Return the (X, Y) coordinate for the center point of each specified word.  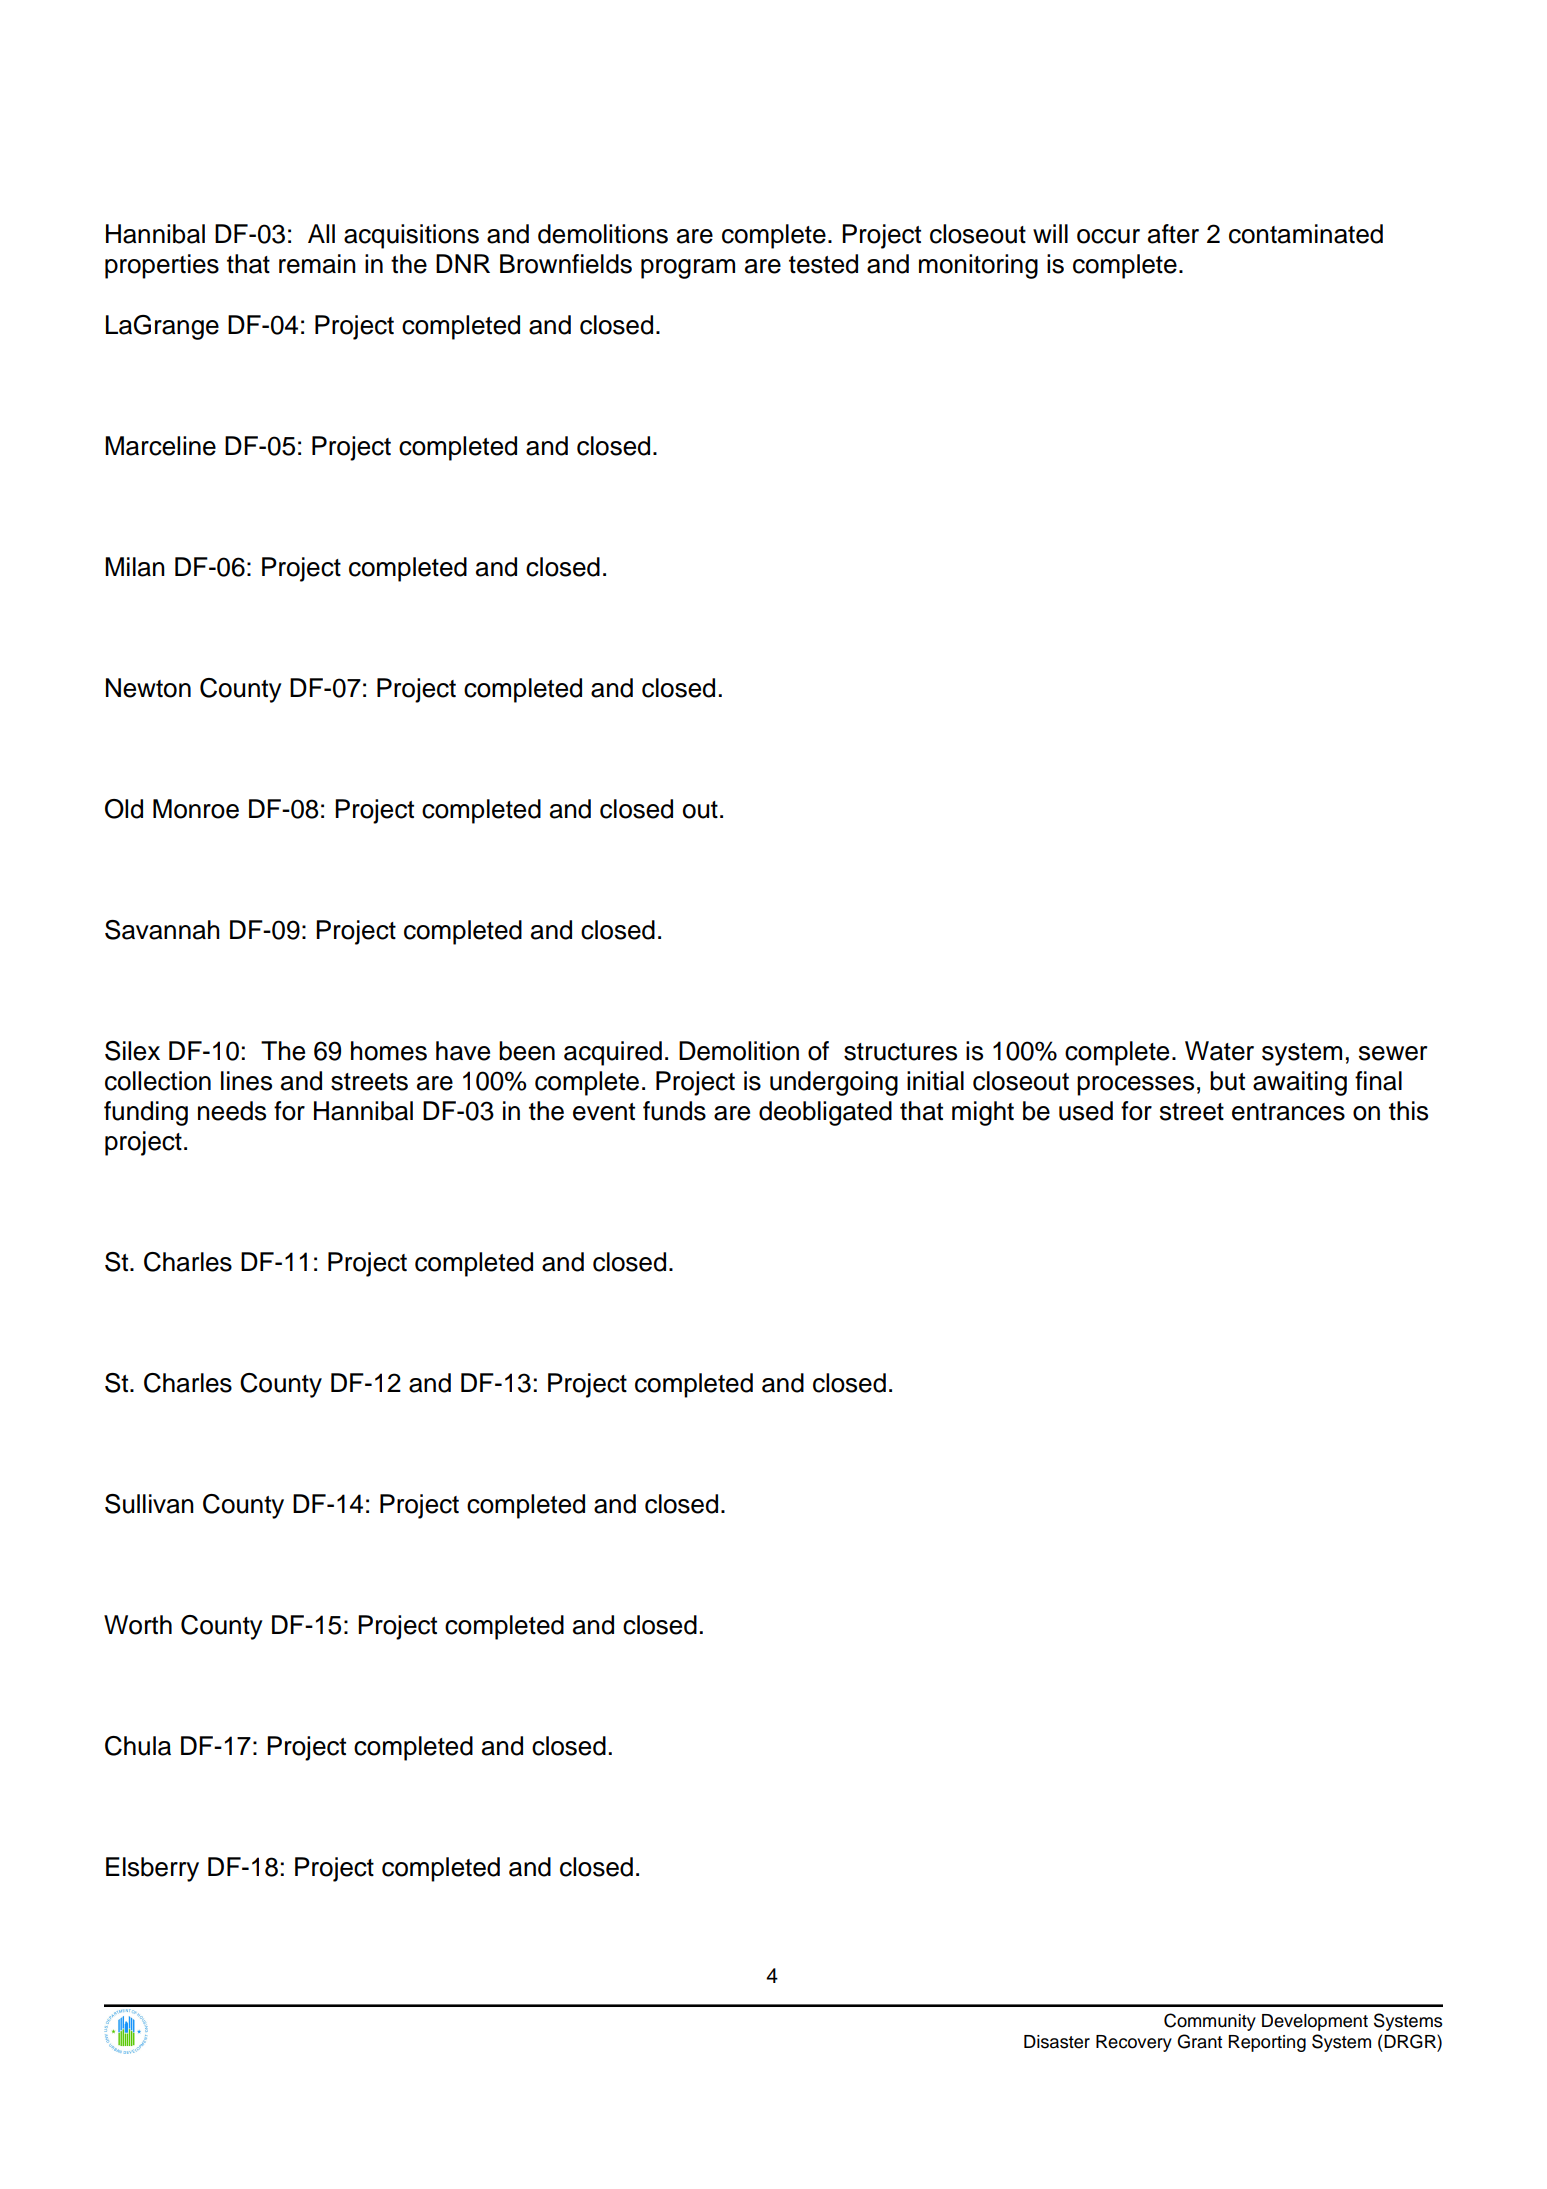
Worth (138, 1625)
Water (1219, 1051)
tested (823, 264)
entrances (1288, 1112)
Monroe (196, 809)
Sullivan (149, 1504)
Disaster (1057, 2042)
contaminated (1306, 234)
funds (674, 1111)
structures (900, 1052)
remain (317, 264)
